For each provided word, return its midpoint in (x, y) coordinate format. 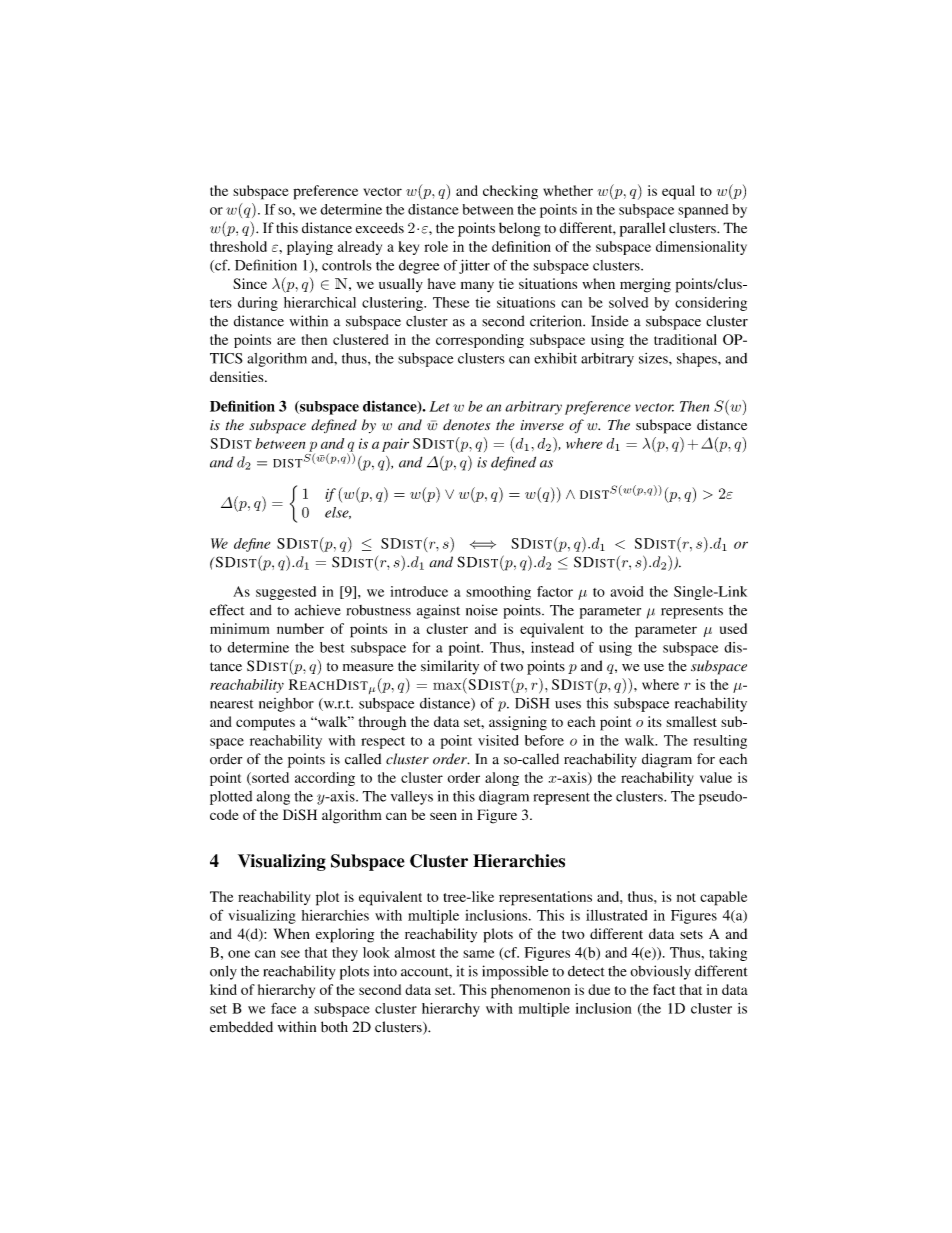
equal (678, 192)
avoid (627, 591)
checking (510, 192)
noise (482, 610)
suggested (286, 593)
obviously (660, 972)
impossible (515, 972)
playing (310, 248)
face (283, 1008)
